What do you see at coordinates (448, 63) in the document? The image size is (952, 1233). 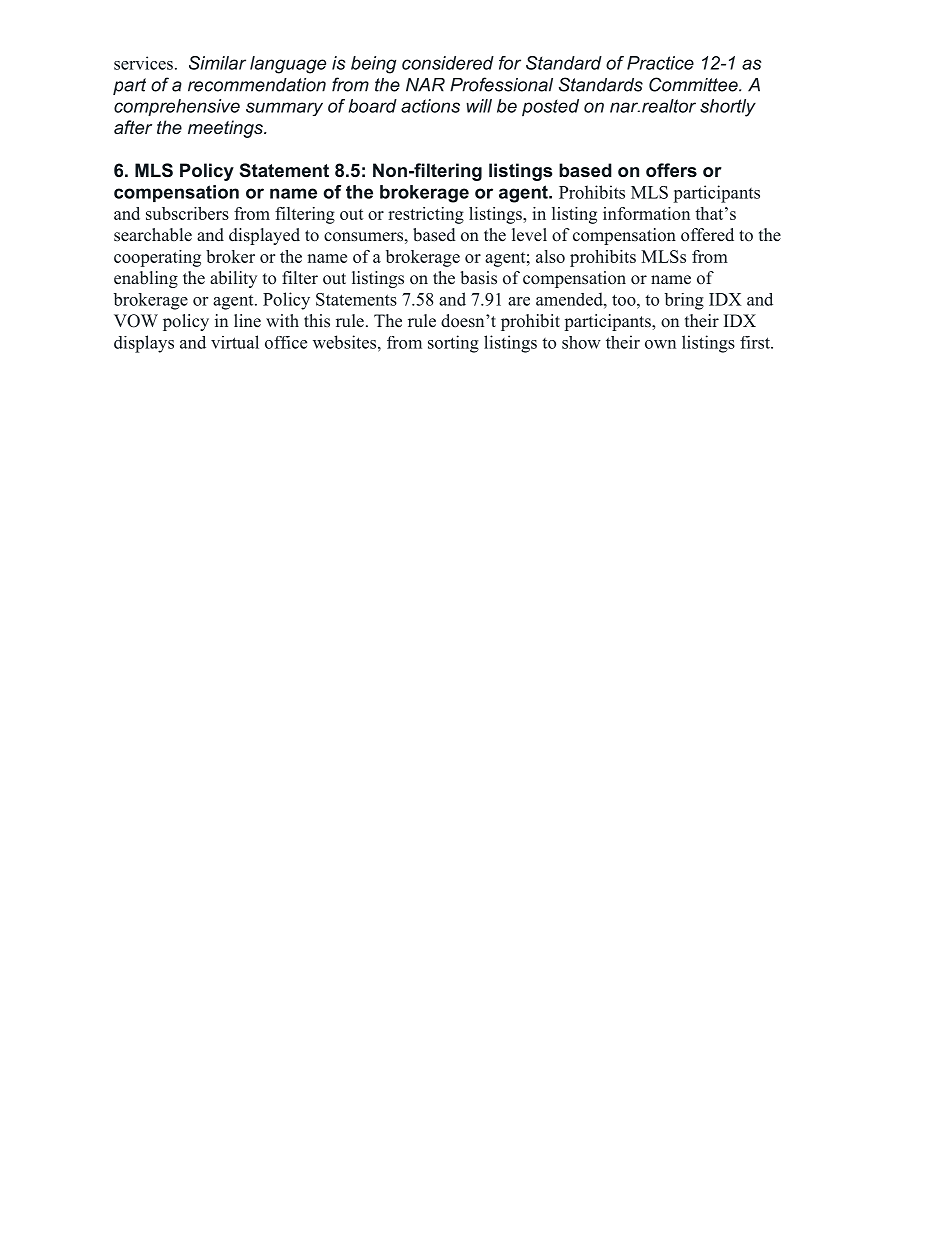 I see `considered` at bounding box center [448, 63].
